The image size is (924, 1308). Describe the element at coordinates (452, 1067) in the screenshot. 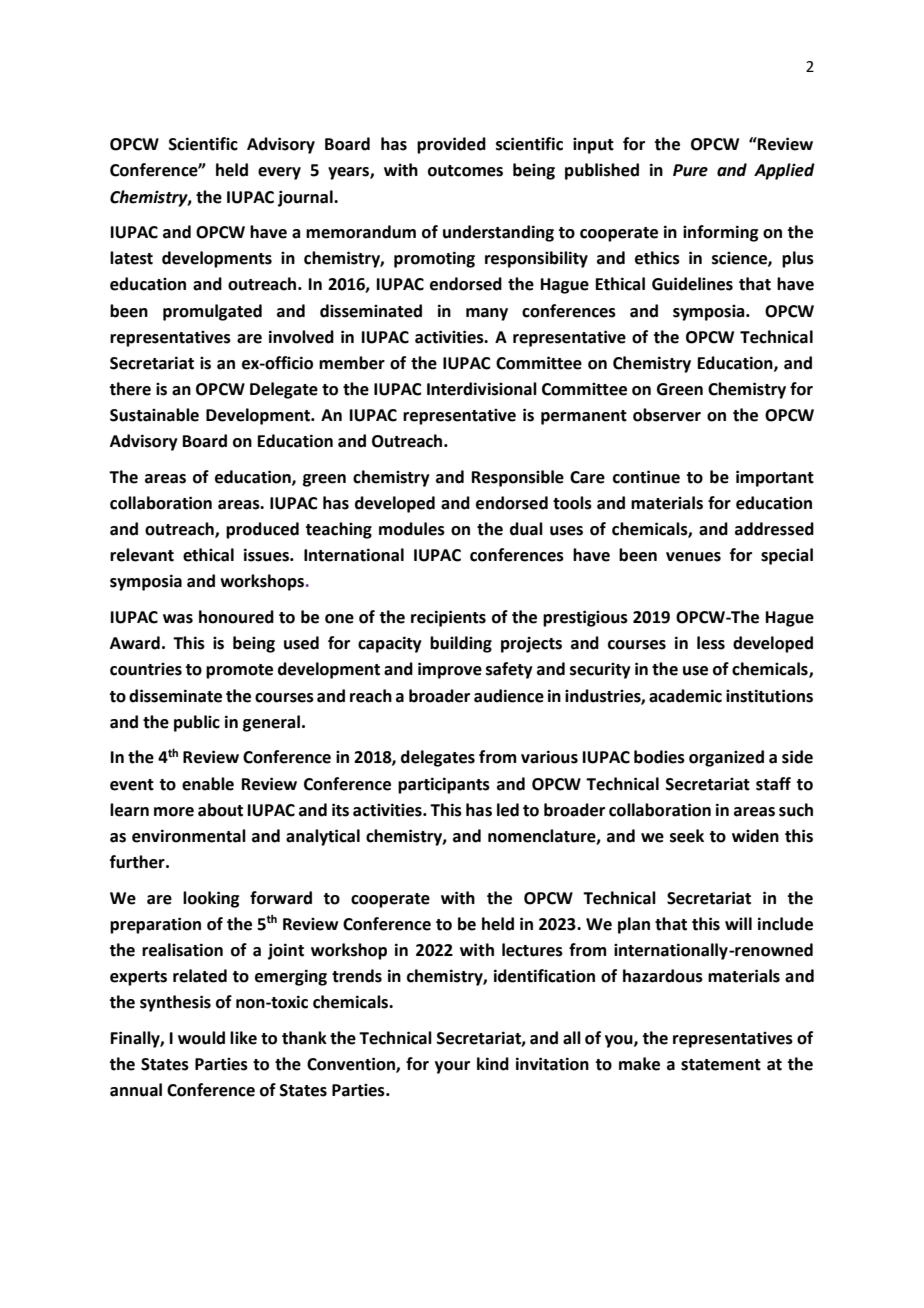

I see `your` at that location.
